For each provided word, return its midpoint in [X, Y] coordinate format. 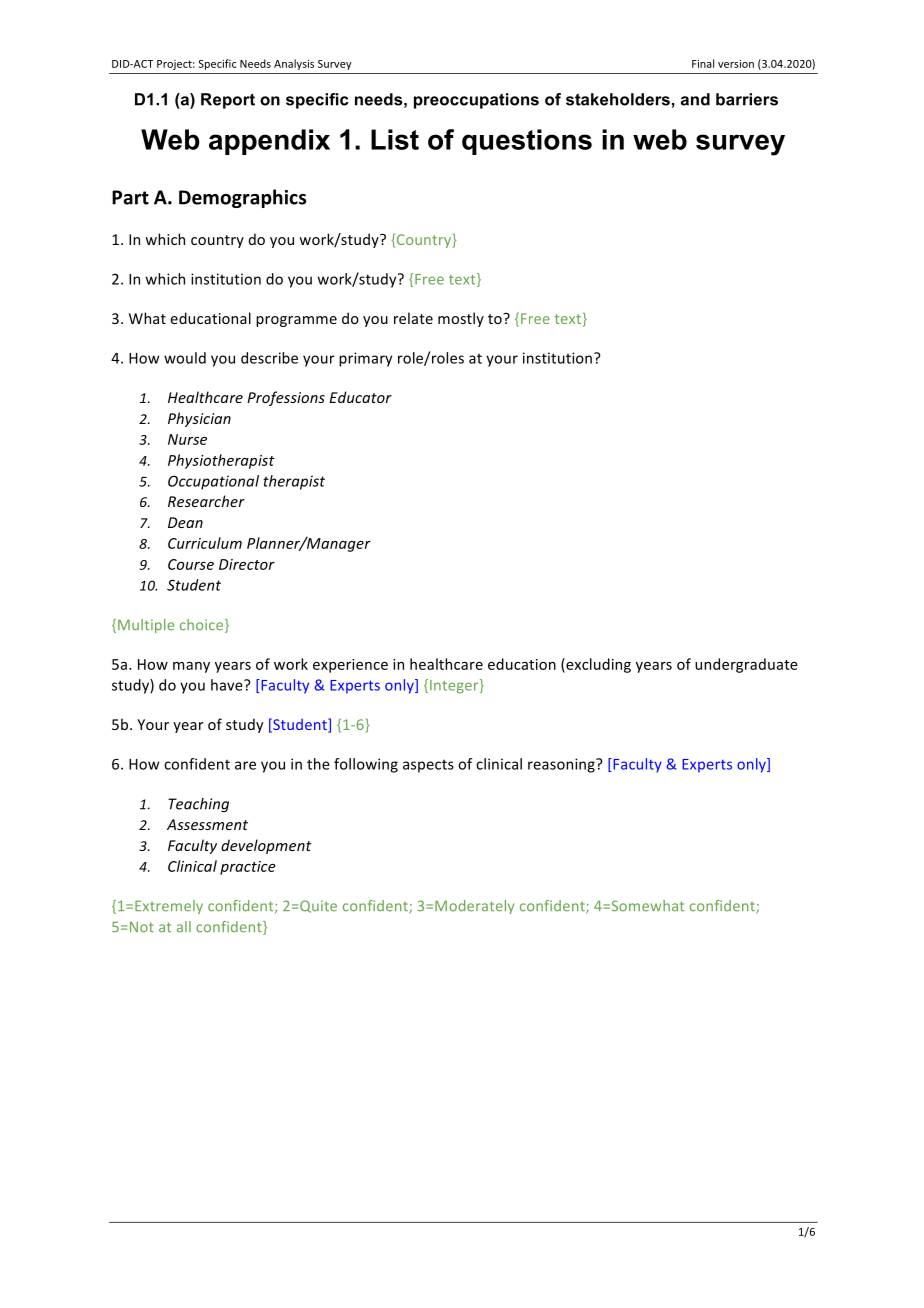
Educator [360, 397]
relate [413, 318]
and [695, 99]
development [266, 846]
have [228, 685]
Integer [455, 686]
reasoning [562, 765]
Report [228, 101]
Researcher [206, 501]
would [185, 358]
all [184, 927]
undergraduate [746, 665]
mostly [461, 319]
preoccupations [476, 101]
